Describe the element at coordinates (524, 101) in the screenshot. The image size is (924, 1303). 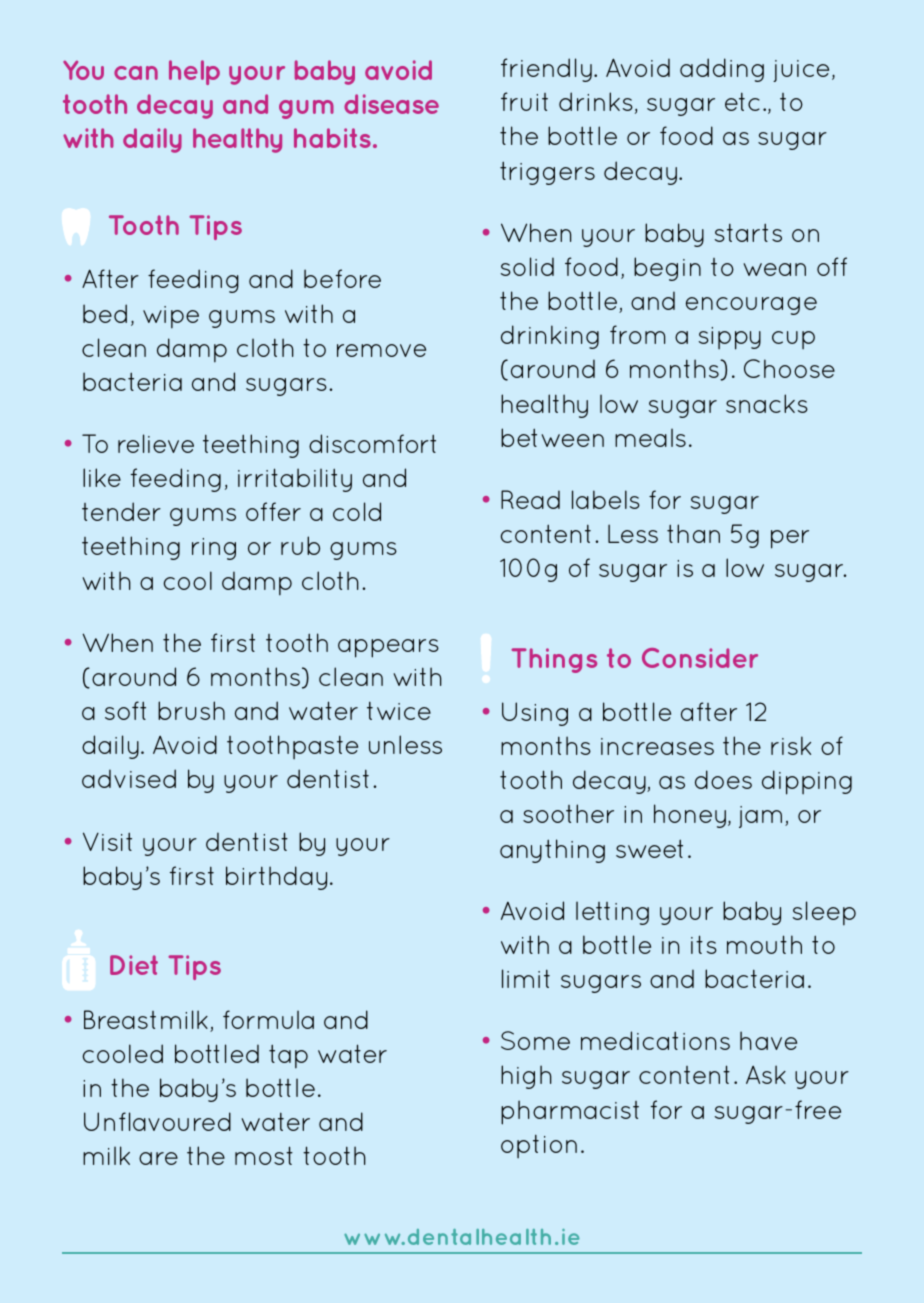
I see `fruit` at that location.
